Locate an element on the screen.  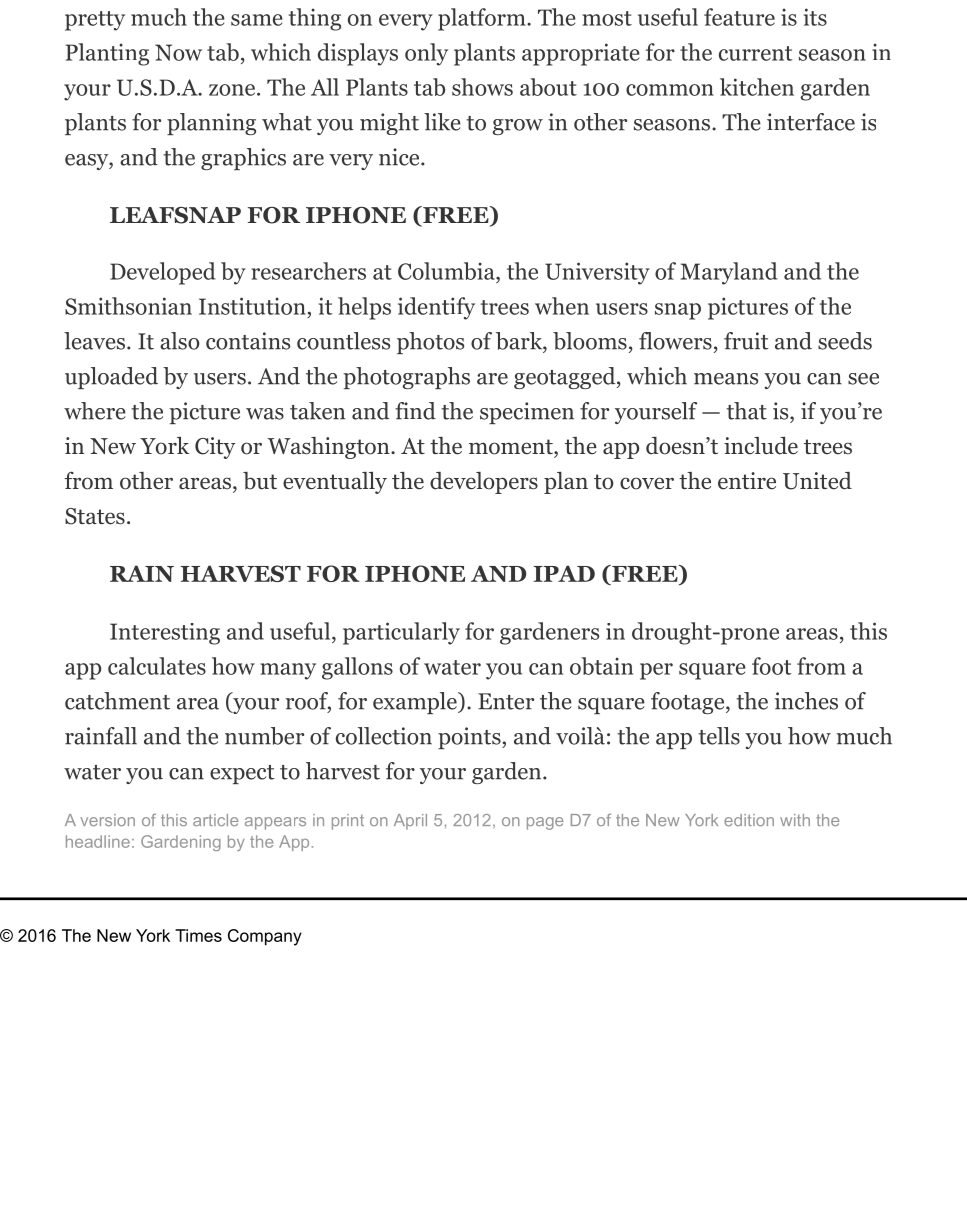
developers is located at coordinates (484, 483).
